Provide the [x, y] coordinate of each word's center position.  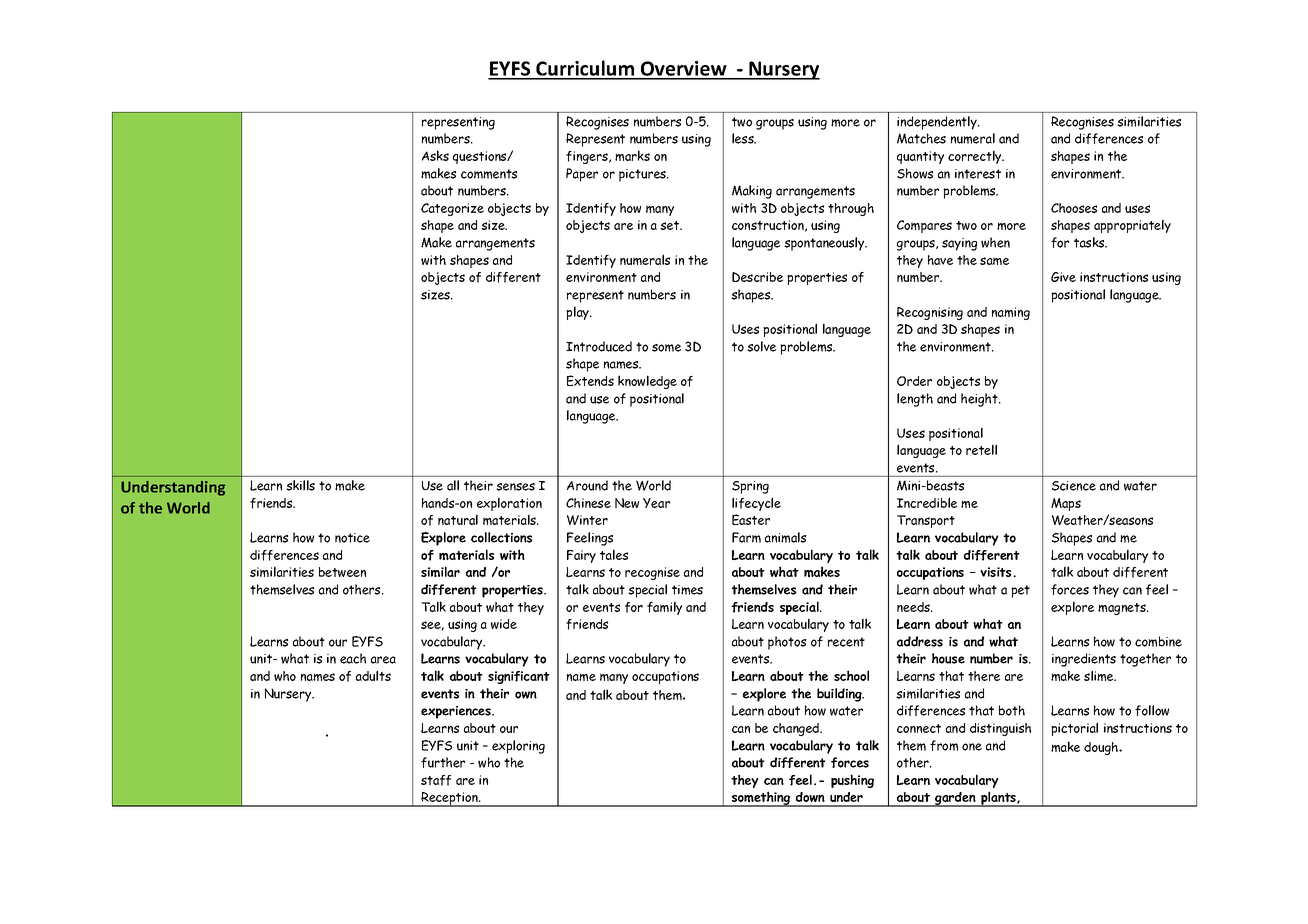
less [744, 138]
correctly [976, 157]
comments [489, 174]
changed [797, 729]
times [687, 590]
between [342, 572]
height [980, 400]
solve [761, 346]
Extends [590, 380]
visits [997, 572]
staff [436, 780]
